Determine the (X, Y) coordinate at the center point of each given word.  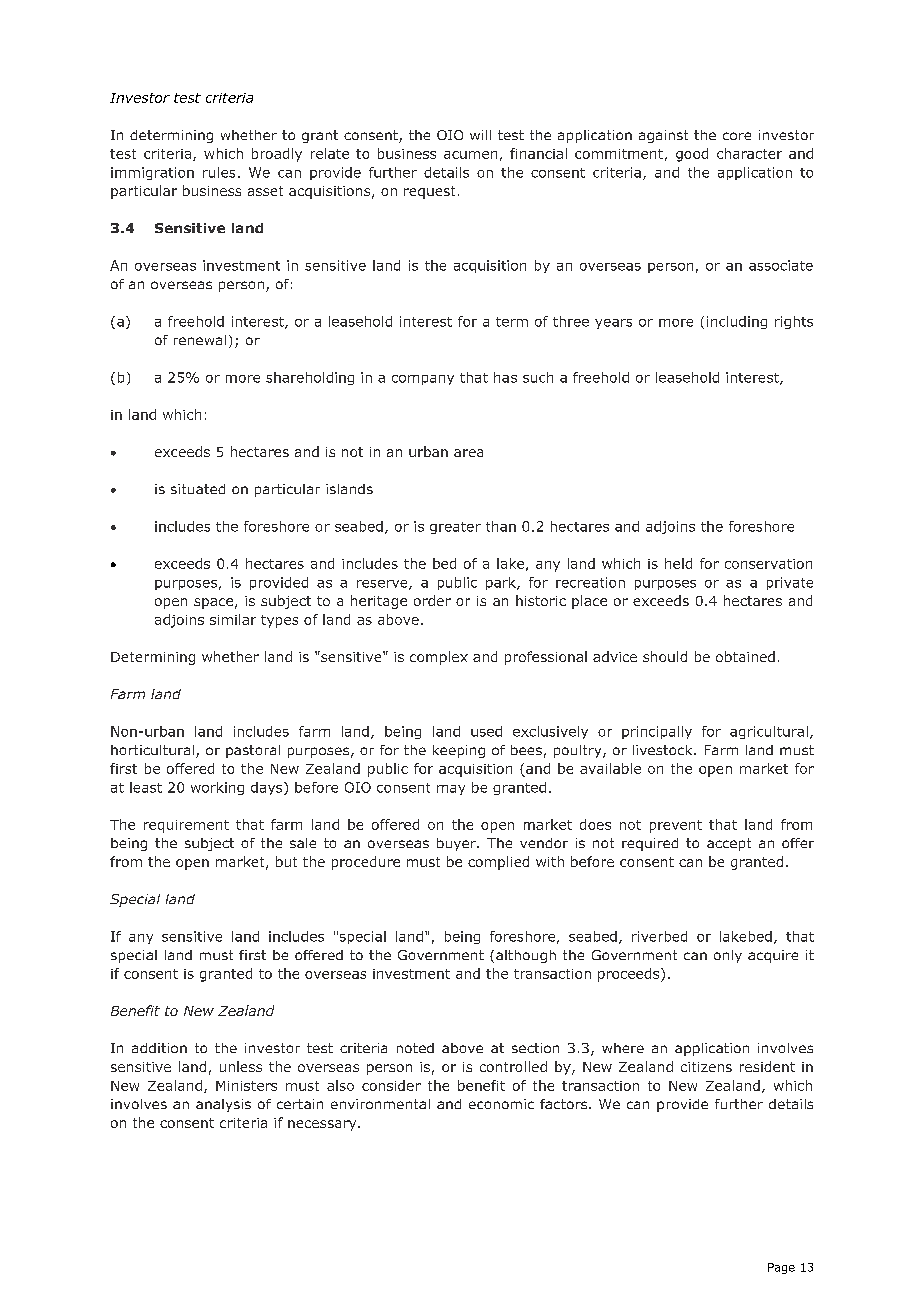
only (728, 956)
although (526, 956)
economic (501, 1104)
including (737, 322)
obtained (745, 656)
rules (219, 172)
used (486, 731)
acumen (470, 155)
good (692, 155)
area (468, 453)
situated (198, 489)
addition (159, 1048)
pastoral (253, 751)
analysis (223, 1105)
